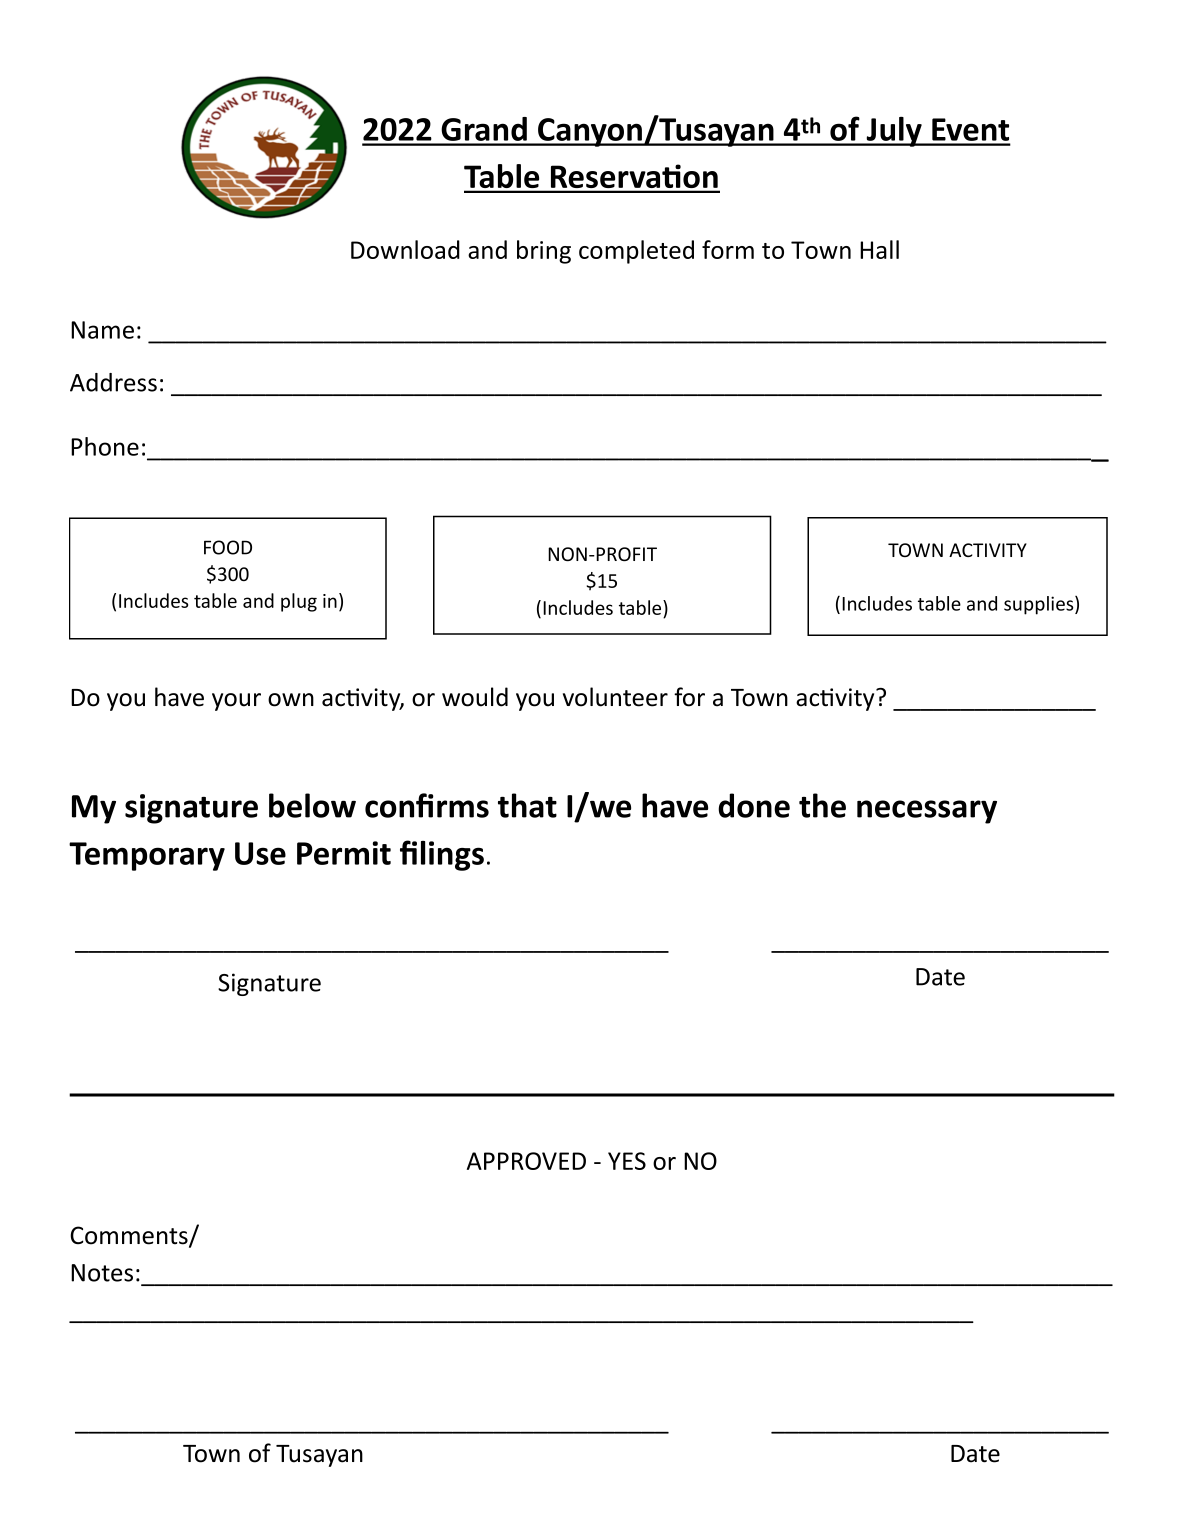  Describe the element at coordinates (879, 249) in the screenshot. I see `Hall` at that location.
